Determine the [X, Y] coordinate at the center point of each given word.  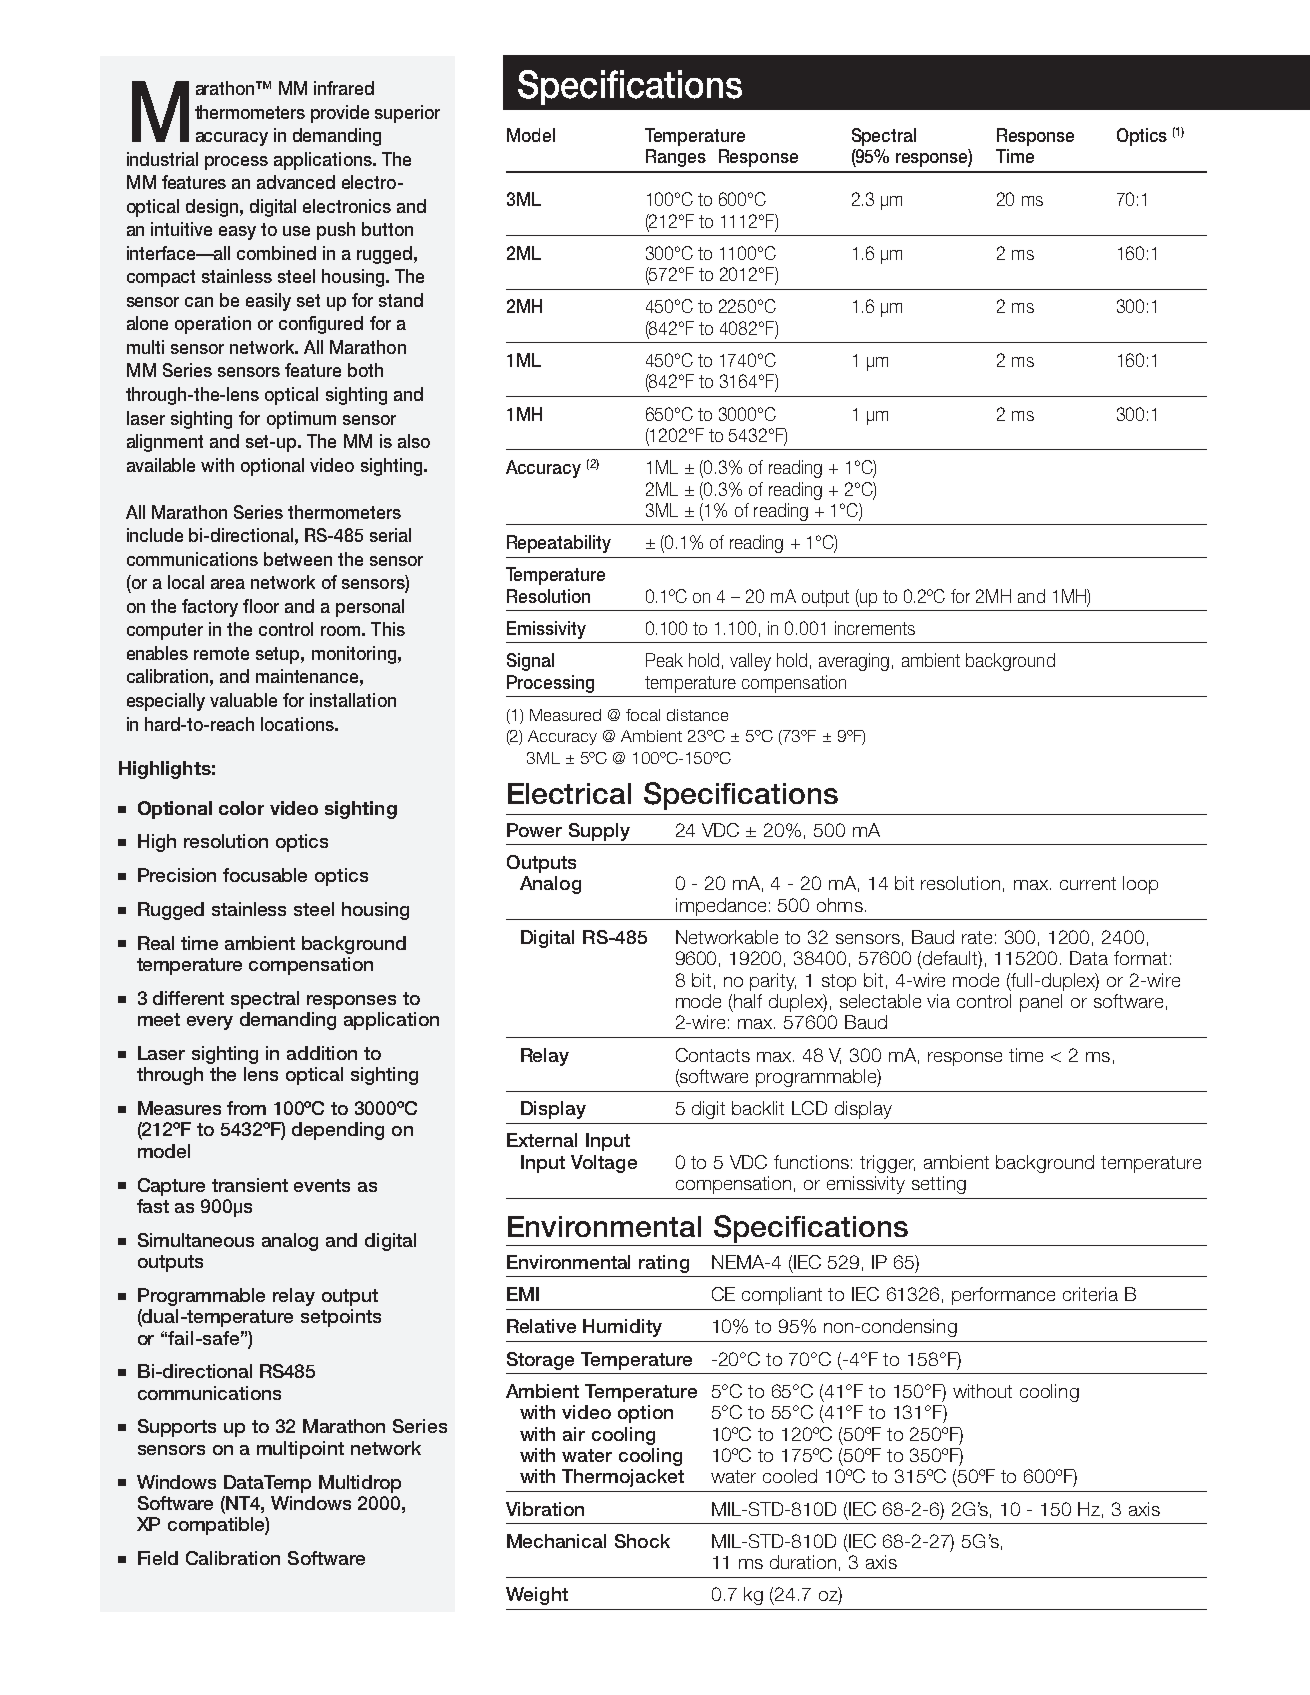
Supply [599, 832]
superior [407, 114]
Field [158, 1558]
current [1088, 883]
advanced [296, 182]
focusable [265, 875]
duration [803, 1562]
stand [401, 300]
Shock [642, 1541]
